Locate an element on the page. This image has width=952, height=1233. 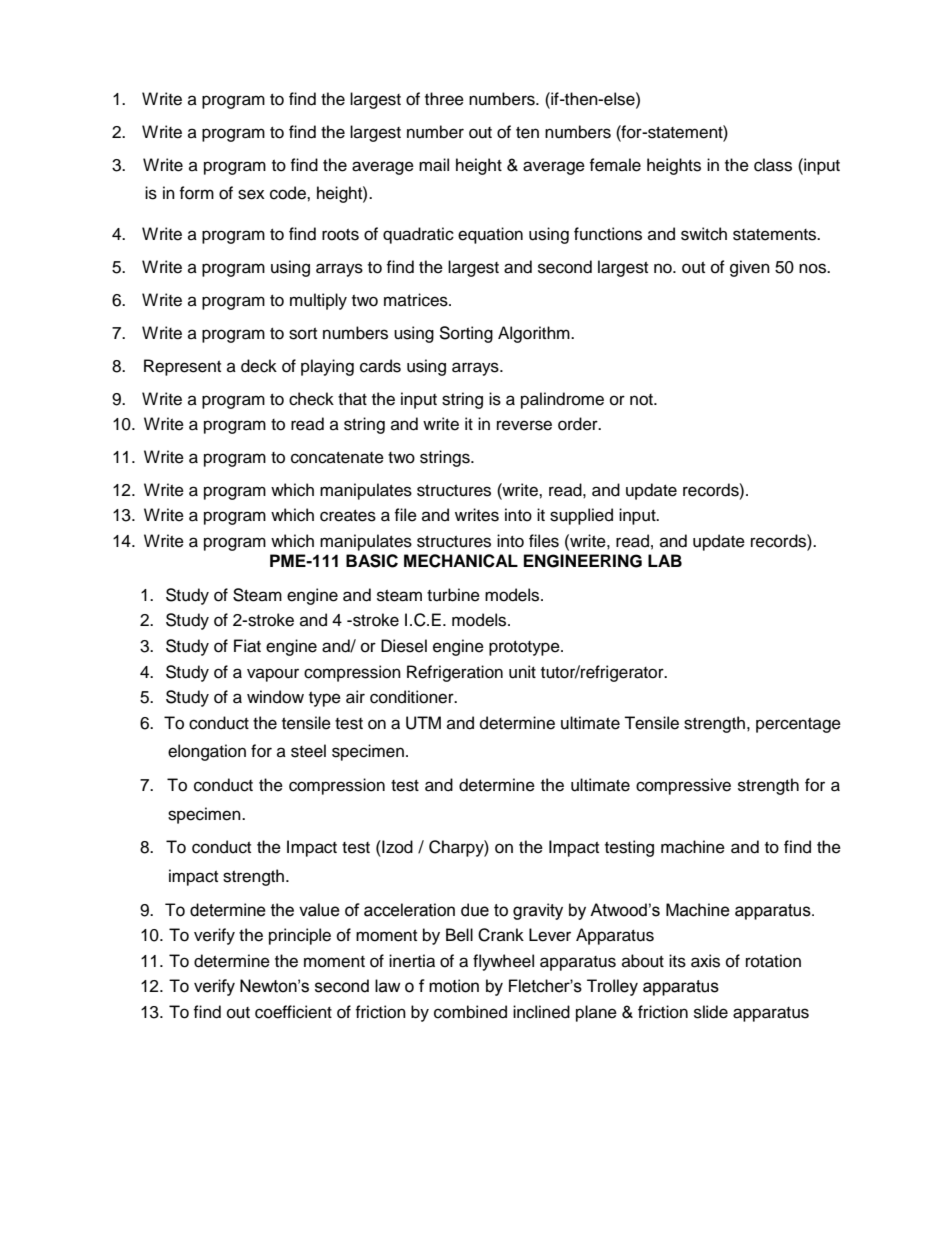
three is located at coordinates (444, 99).
